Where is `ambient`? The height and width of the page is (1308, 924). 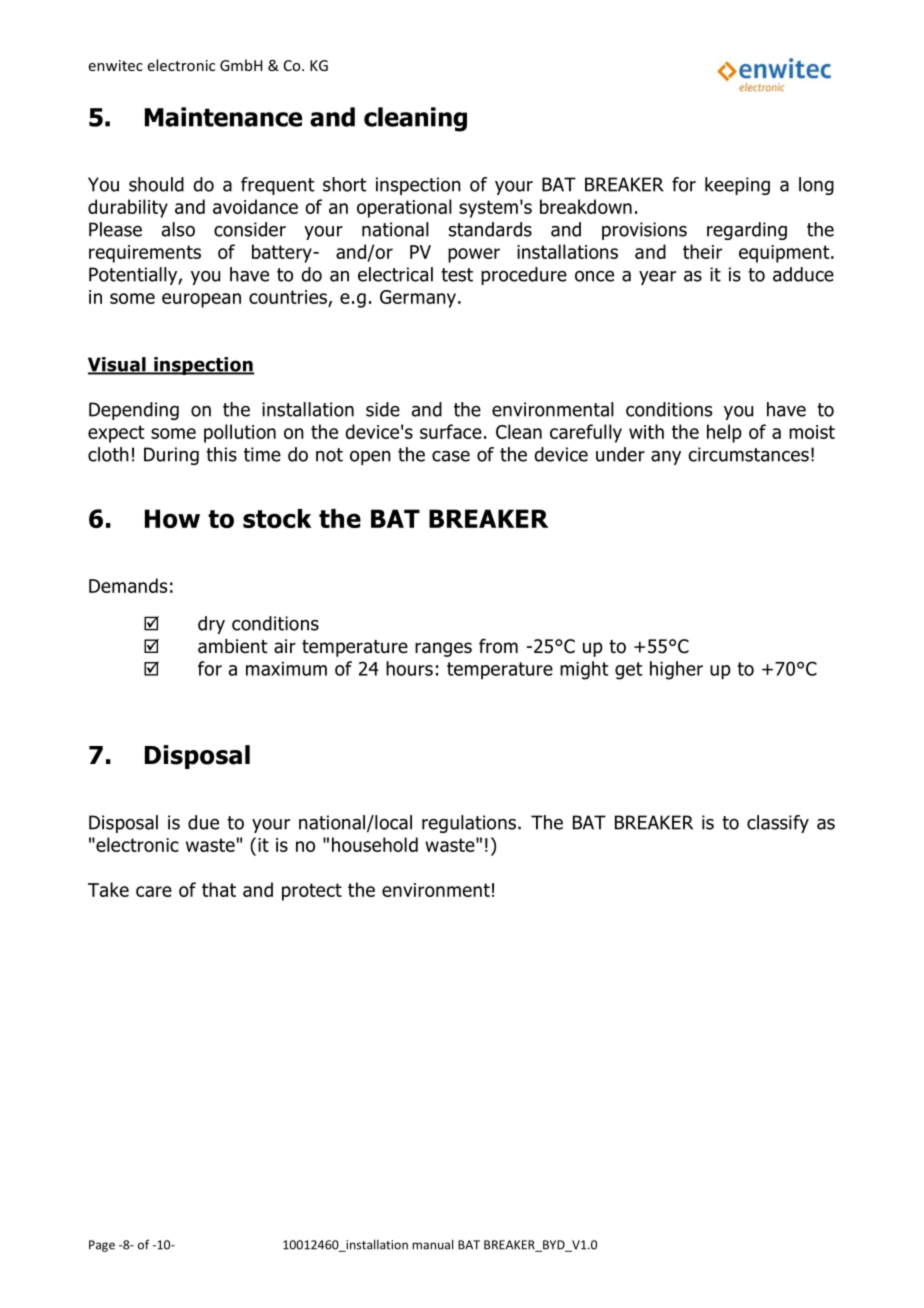 ambient is located at coordinates (233, 646).
